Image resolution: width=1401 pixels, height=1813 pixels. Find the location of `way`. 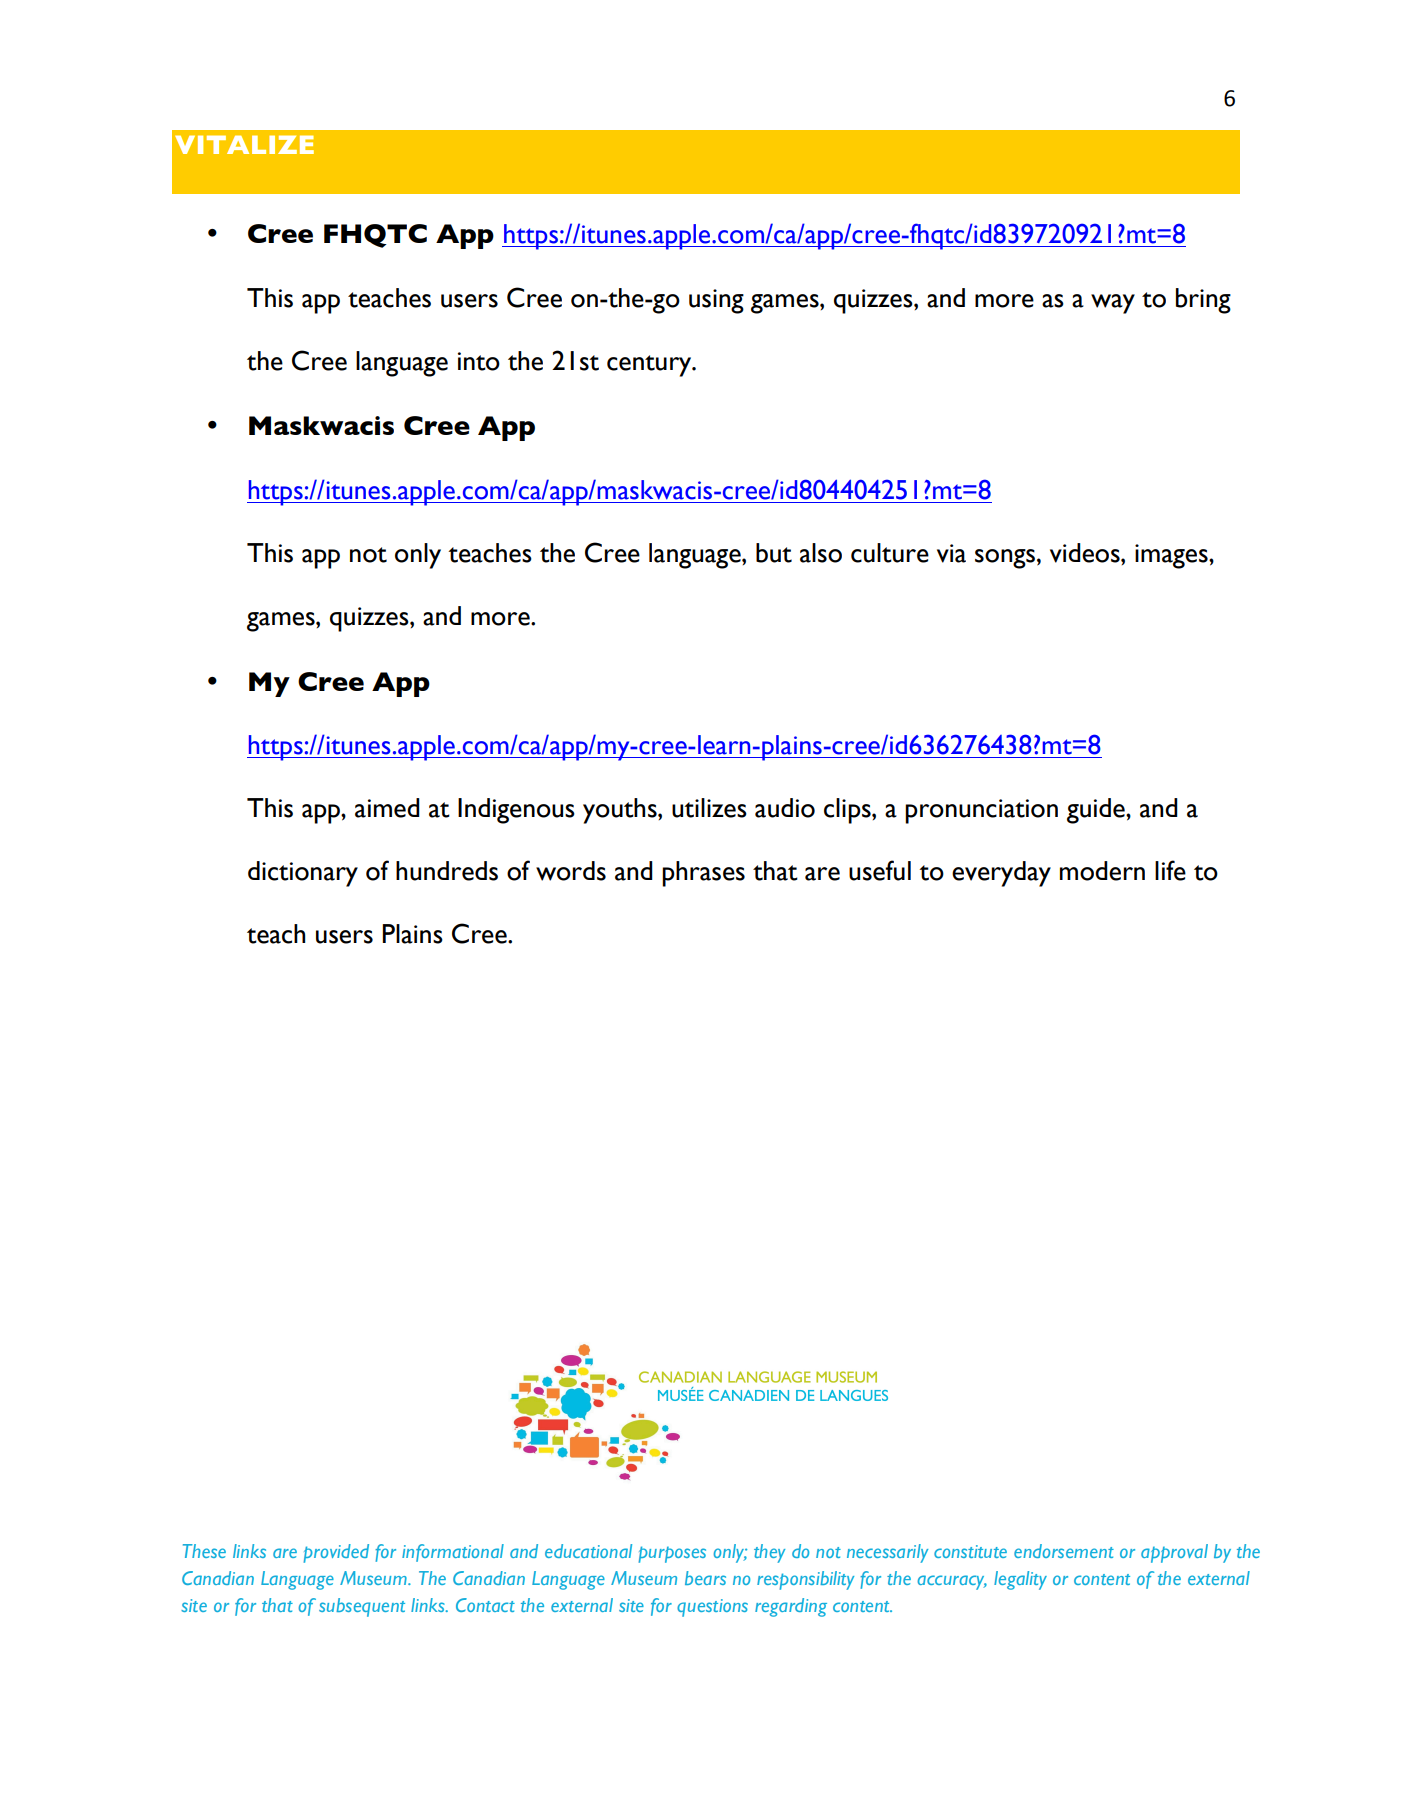

way is located at coordinates (1113, 304).
